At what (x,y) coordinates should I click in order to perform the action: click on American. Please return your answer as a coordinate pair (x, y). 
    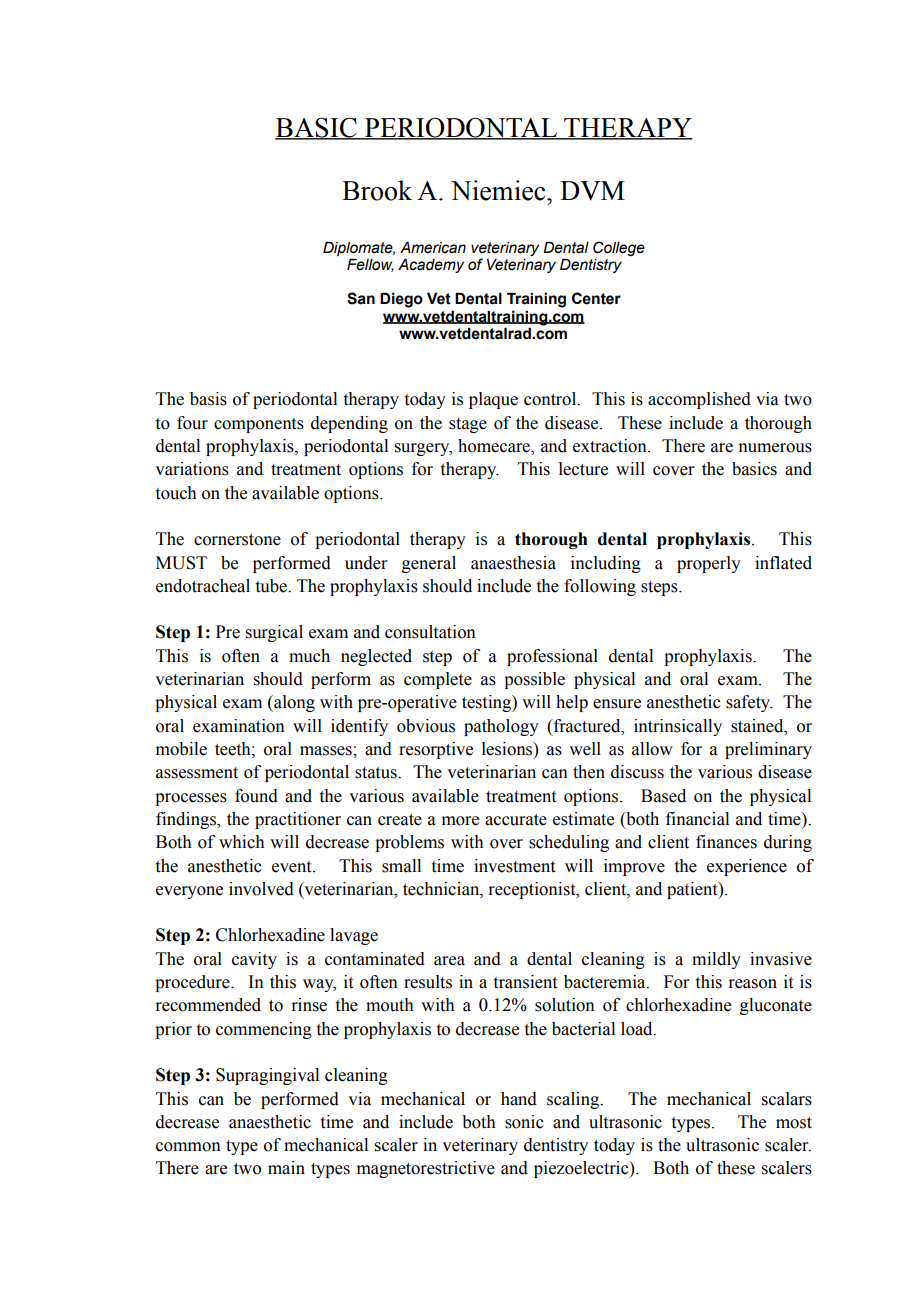
    Looking at the image, I should click on (433, 247).
